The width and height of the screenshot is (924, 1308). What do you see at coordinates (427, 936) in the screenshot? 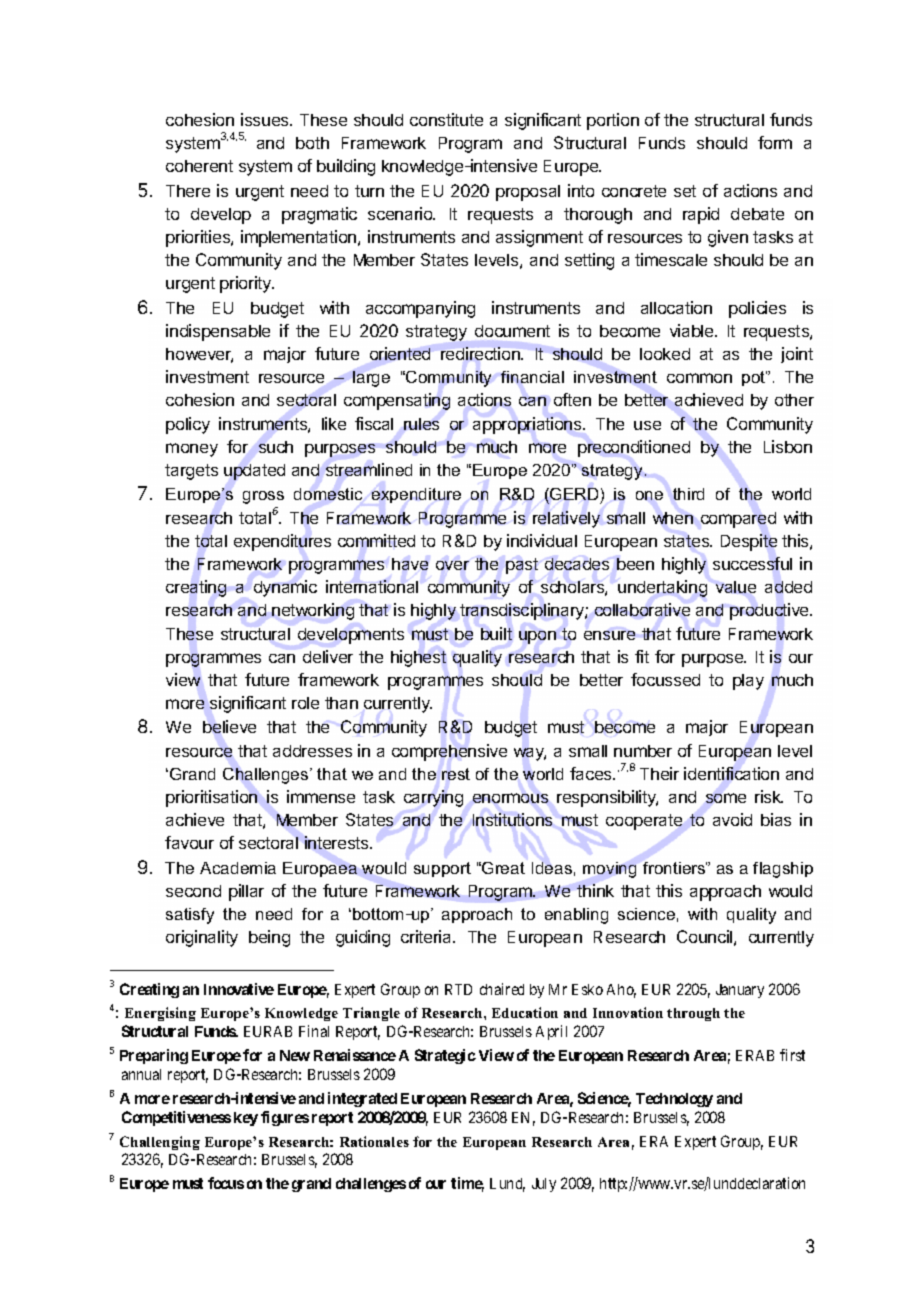
I see `criteria` at bounding box center [427, 936].
